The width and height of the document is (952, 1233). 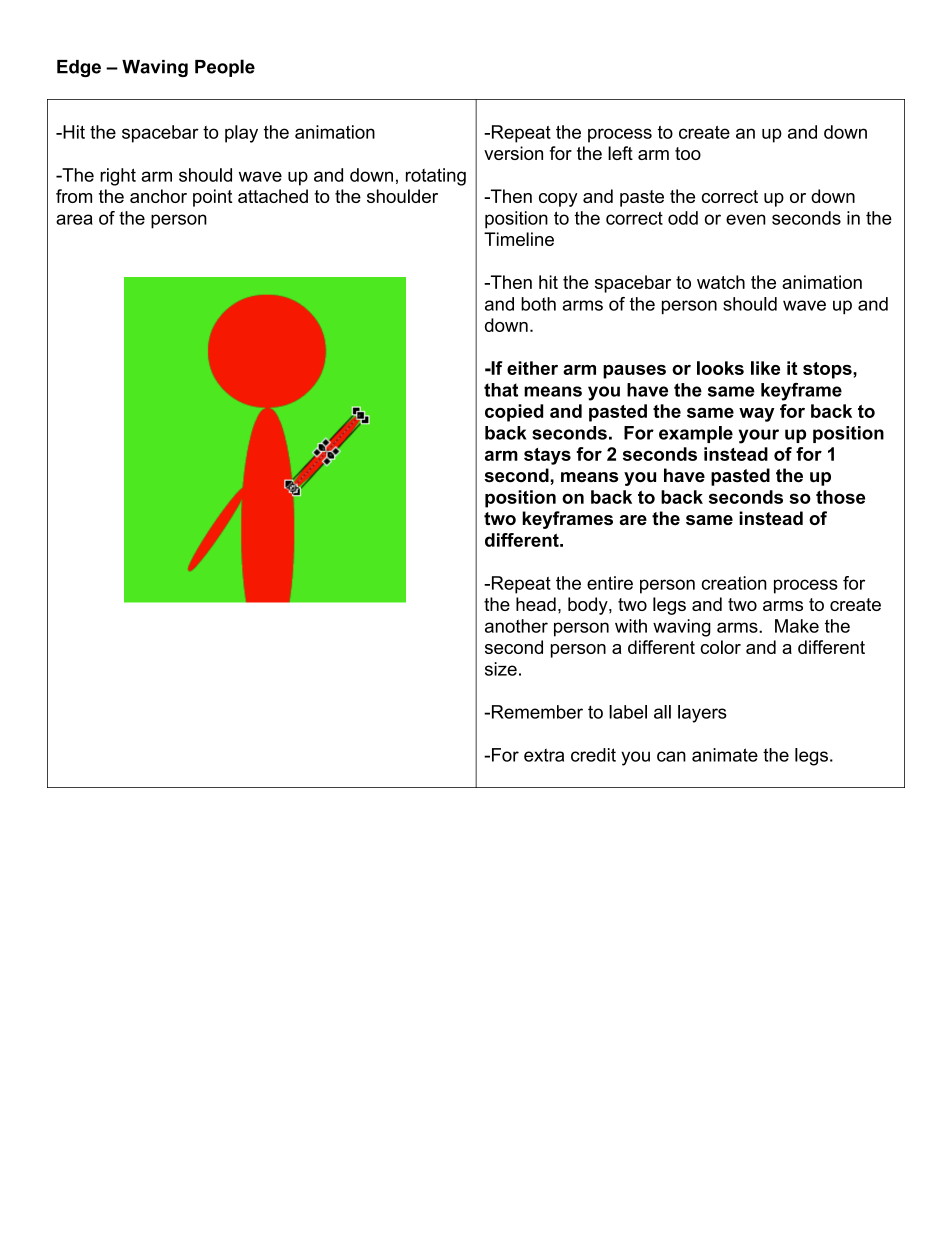 I want to click on like, so click(x=765, y=368).
